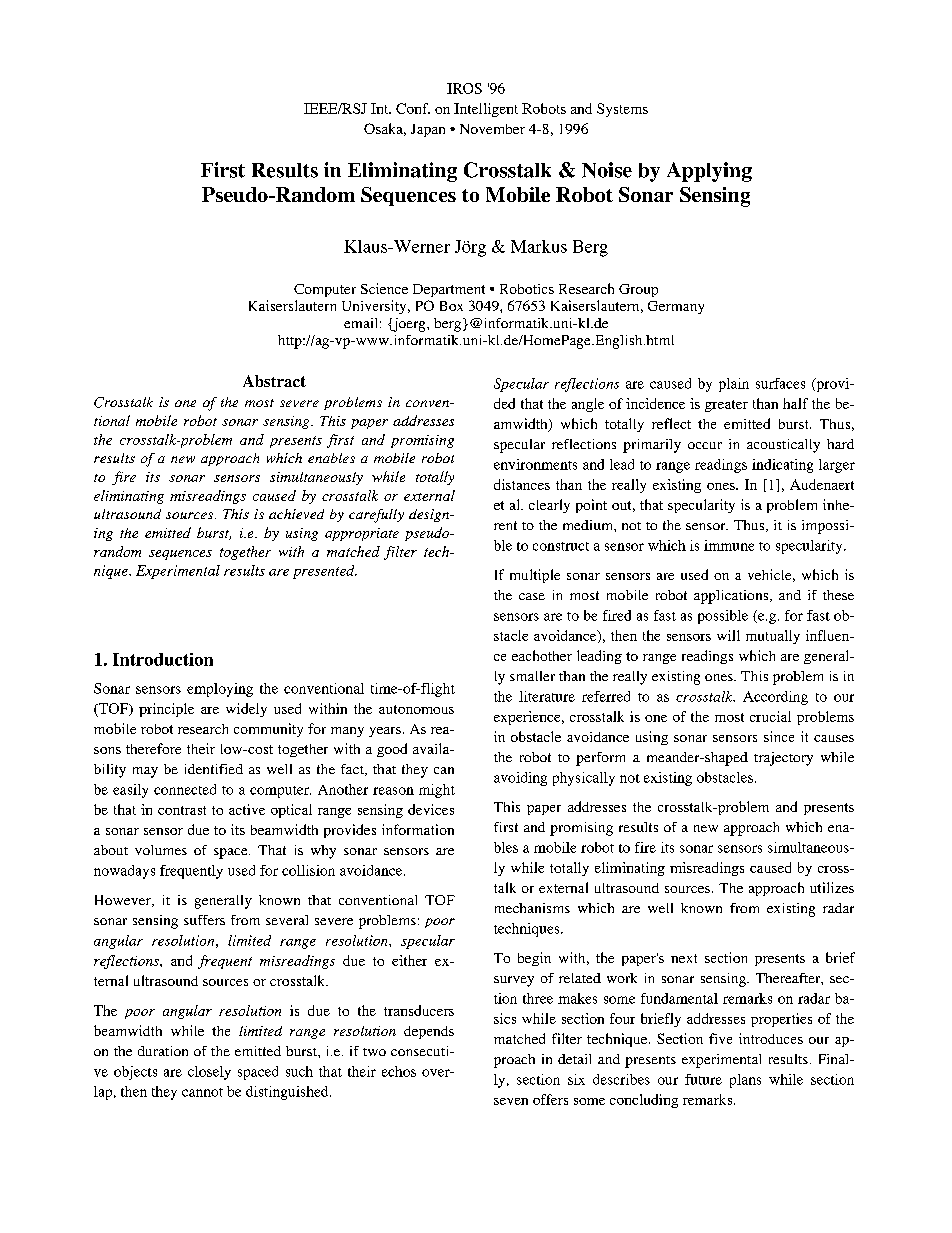 The height and width of the image is (1233, 952). I want to click on Applying, so click(709, 172).
